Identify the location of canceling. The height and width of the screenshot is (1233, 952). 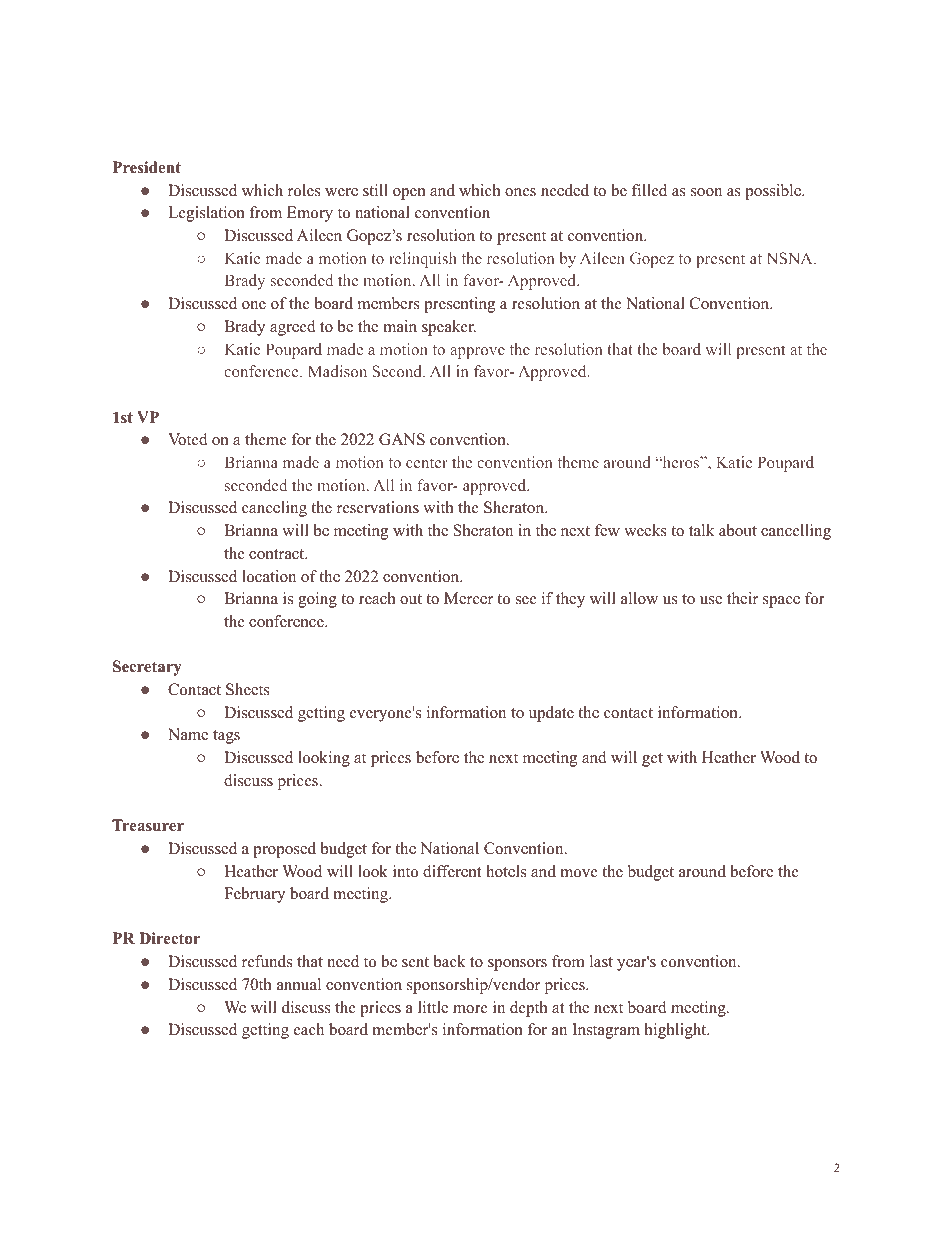
(274, 509).
